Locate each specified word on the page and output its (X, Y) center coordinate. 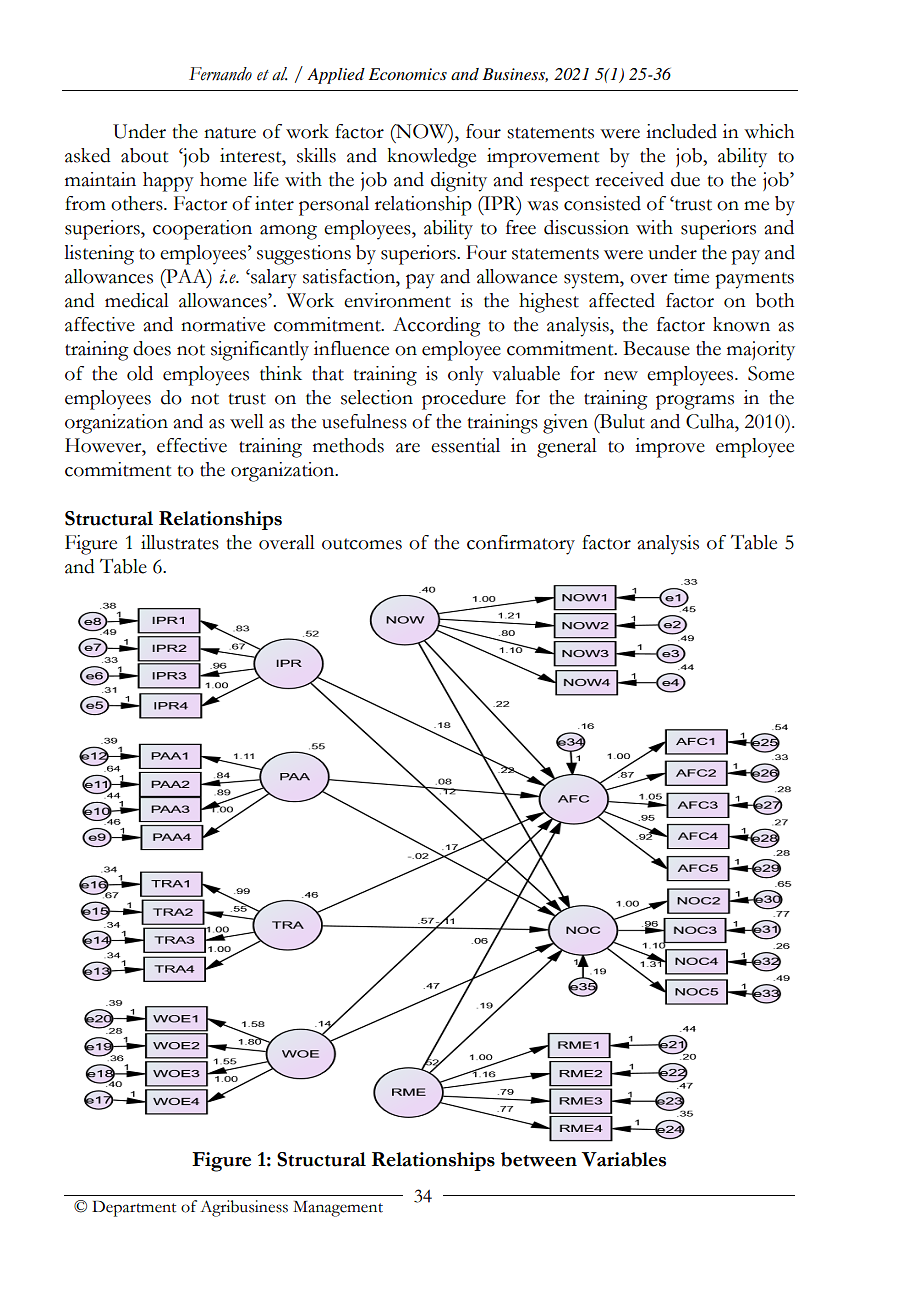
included (681, 131)
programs (695, 402)
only (466, 376)
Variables (623, 1159)
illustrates (180, 542)
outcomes (362, 544)
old (140, 373)
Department (134, 1209)
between (539, 1159)
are (408, 448)
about (145, 155)
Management (338, 1209)
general (567, 448)
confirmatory (521, 545)
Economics (408, 74)
